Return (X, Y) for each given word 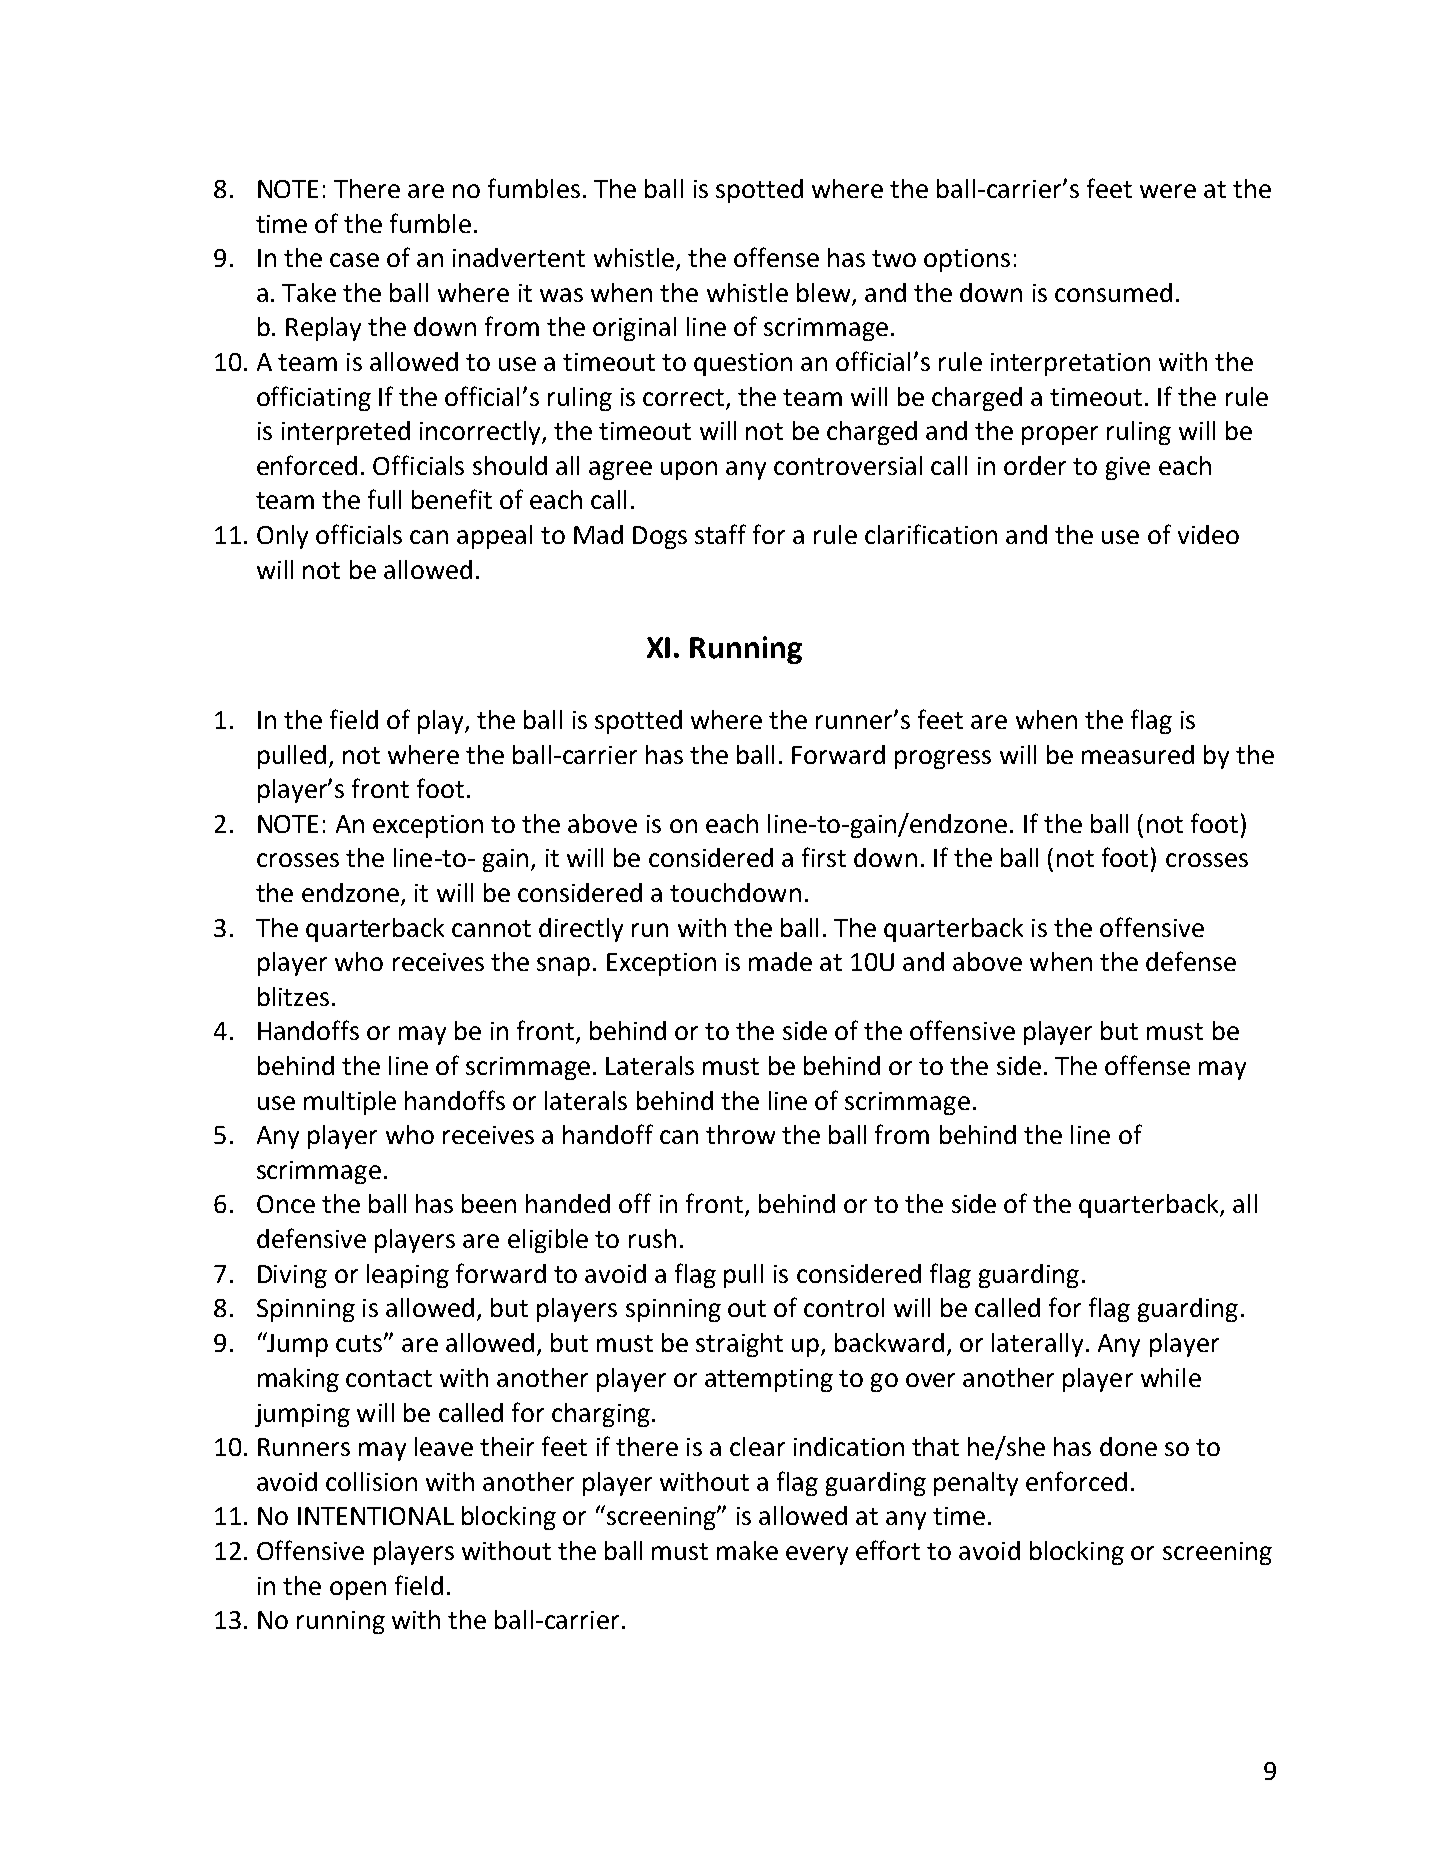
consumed (1113, 292)
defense (1191, 961)
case (354, 260)
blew (823, 292)
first (824, 857)
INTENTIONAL (376, 1516)
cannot (491, 928)
